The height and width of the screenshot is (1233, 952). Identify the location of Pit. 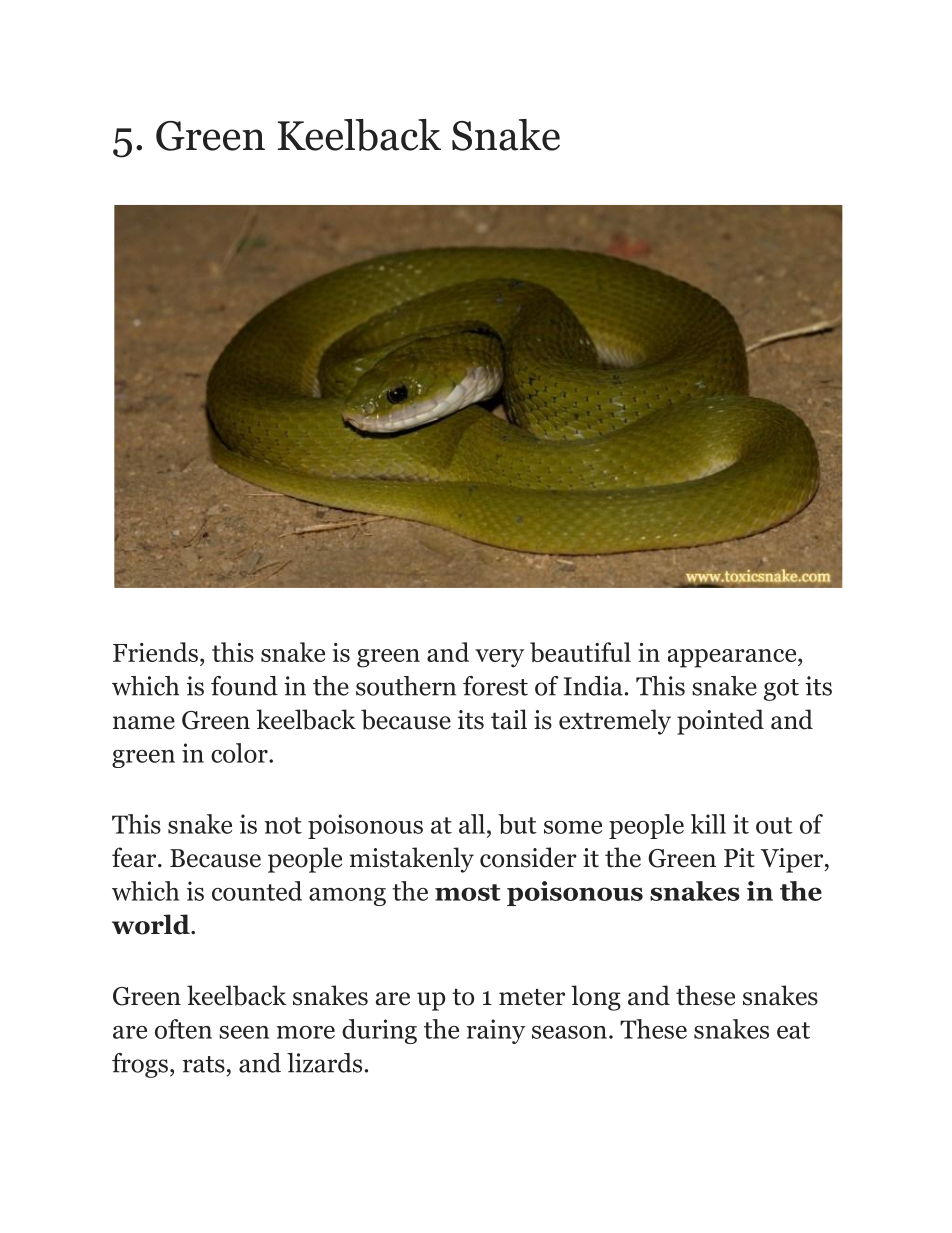
(739, 858).
